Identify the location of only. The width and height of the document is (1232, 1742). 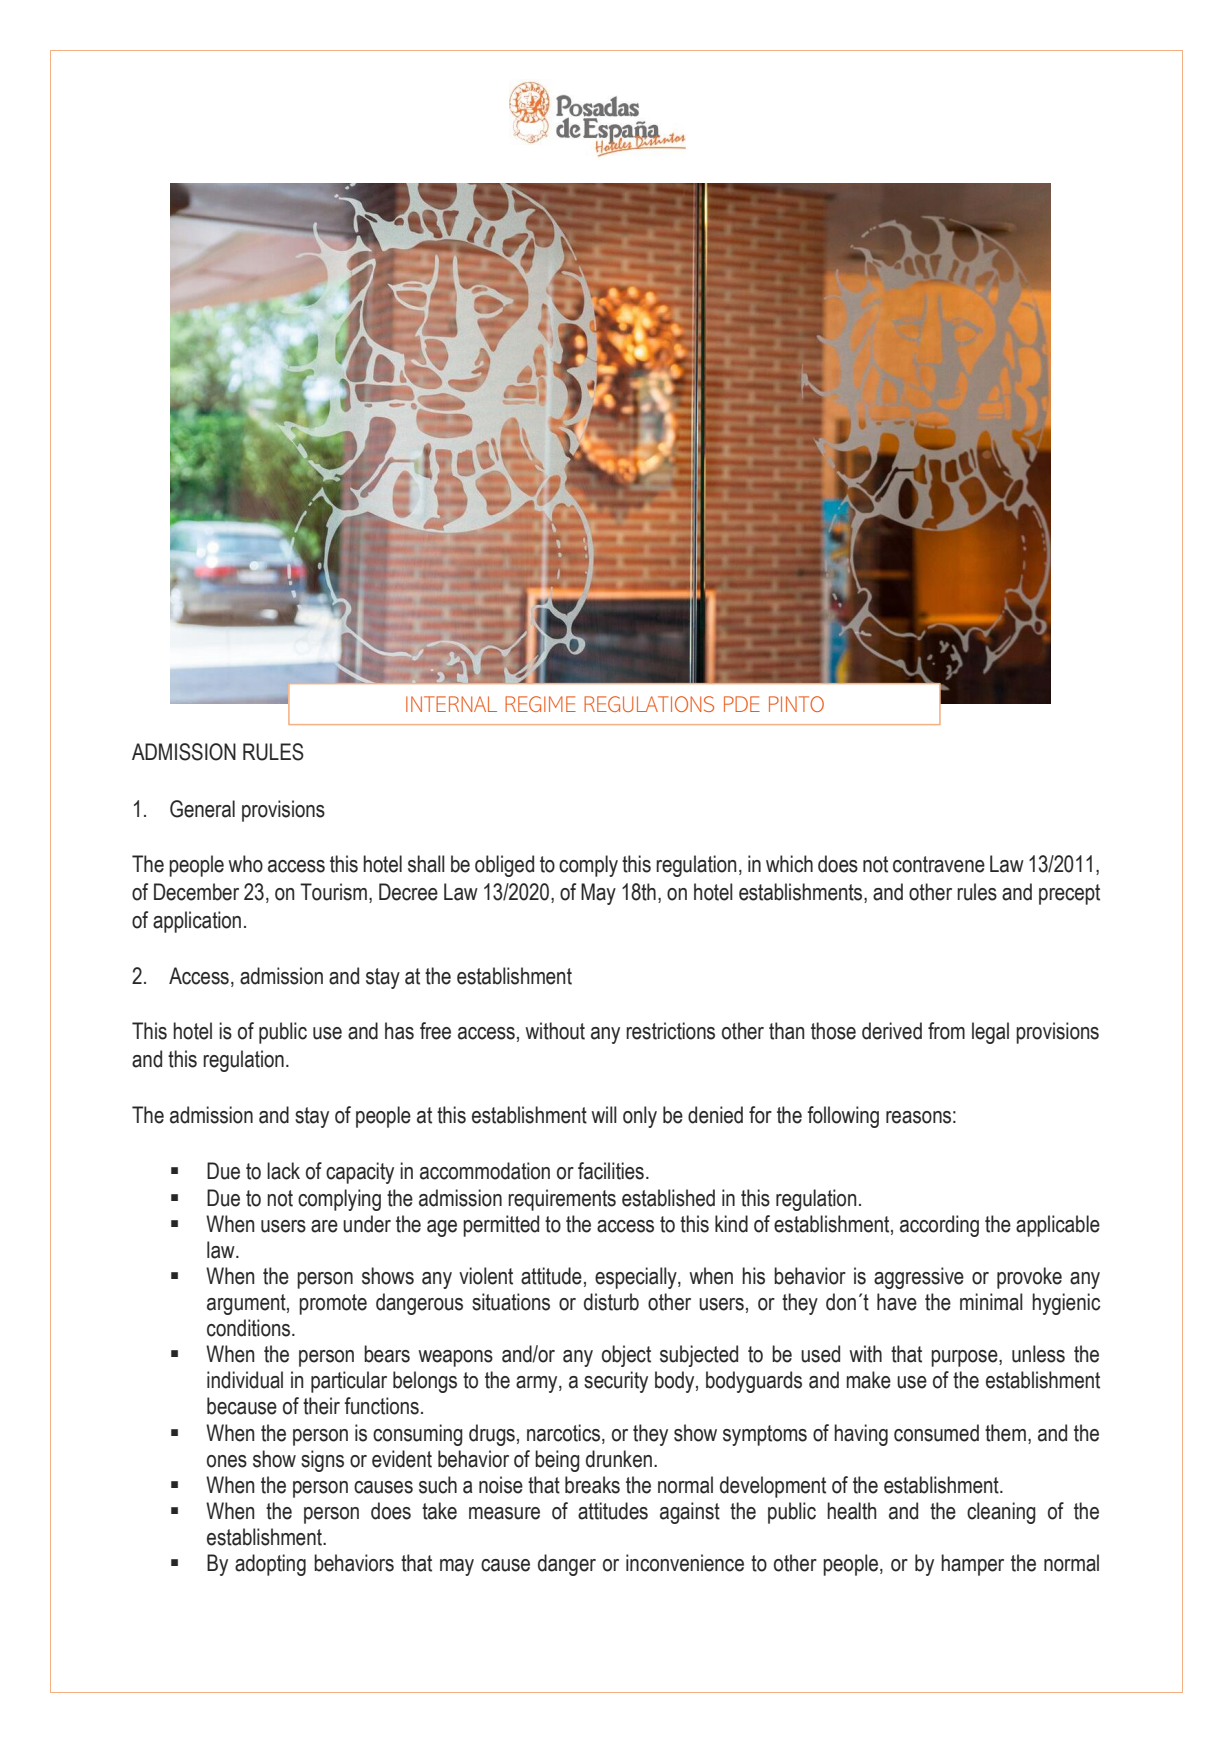
(640, 1117).
